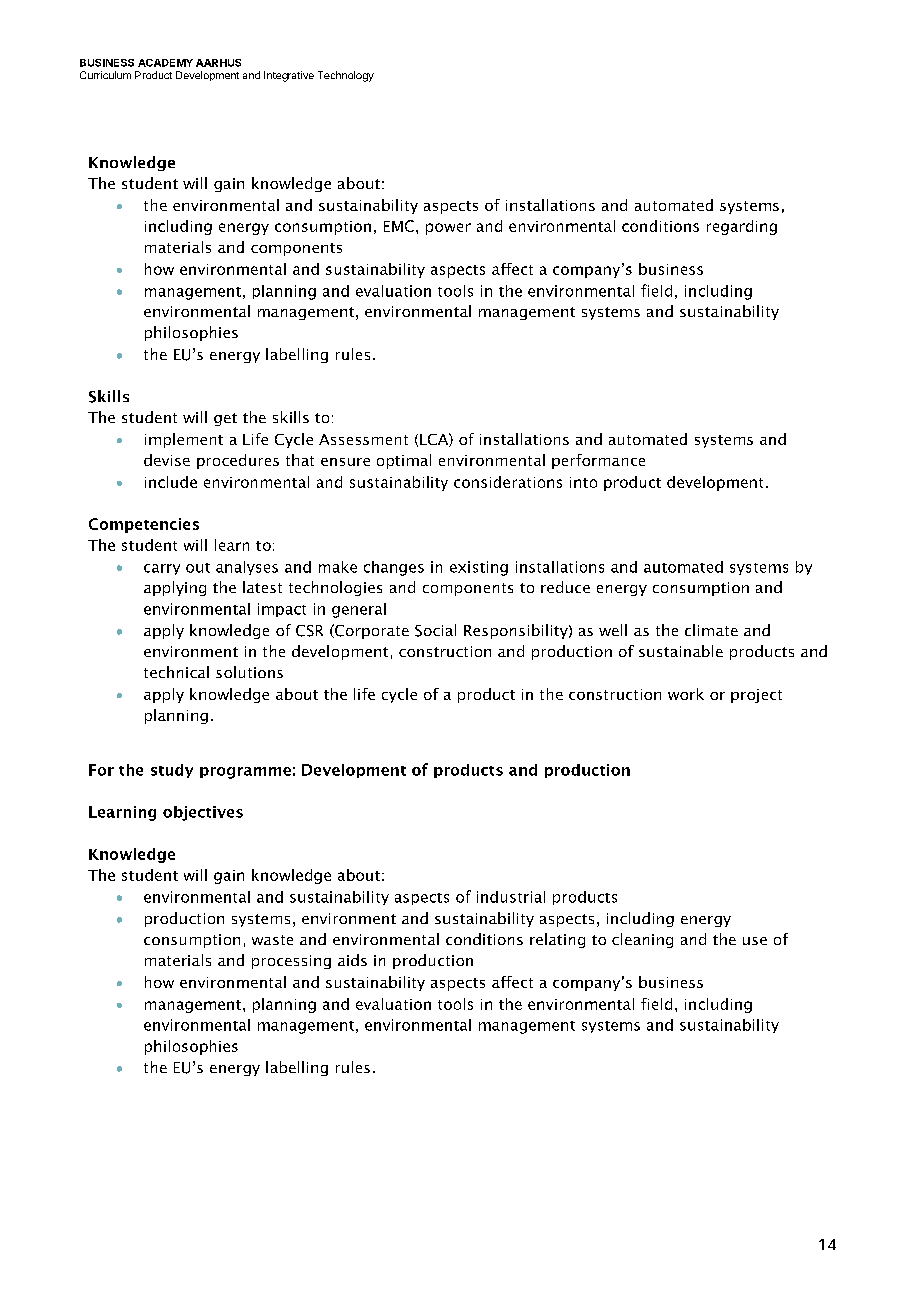 Image resolution: width=924 pixels, height=1309 pixels. Describe the element at coordinates (272, 940) in the page. I see `waste` at that location.
